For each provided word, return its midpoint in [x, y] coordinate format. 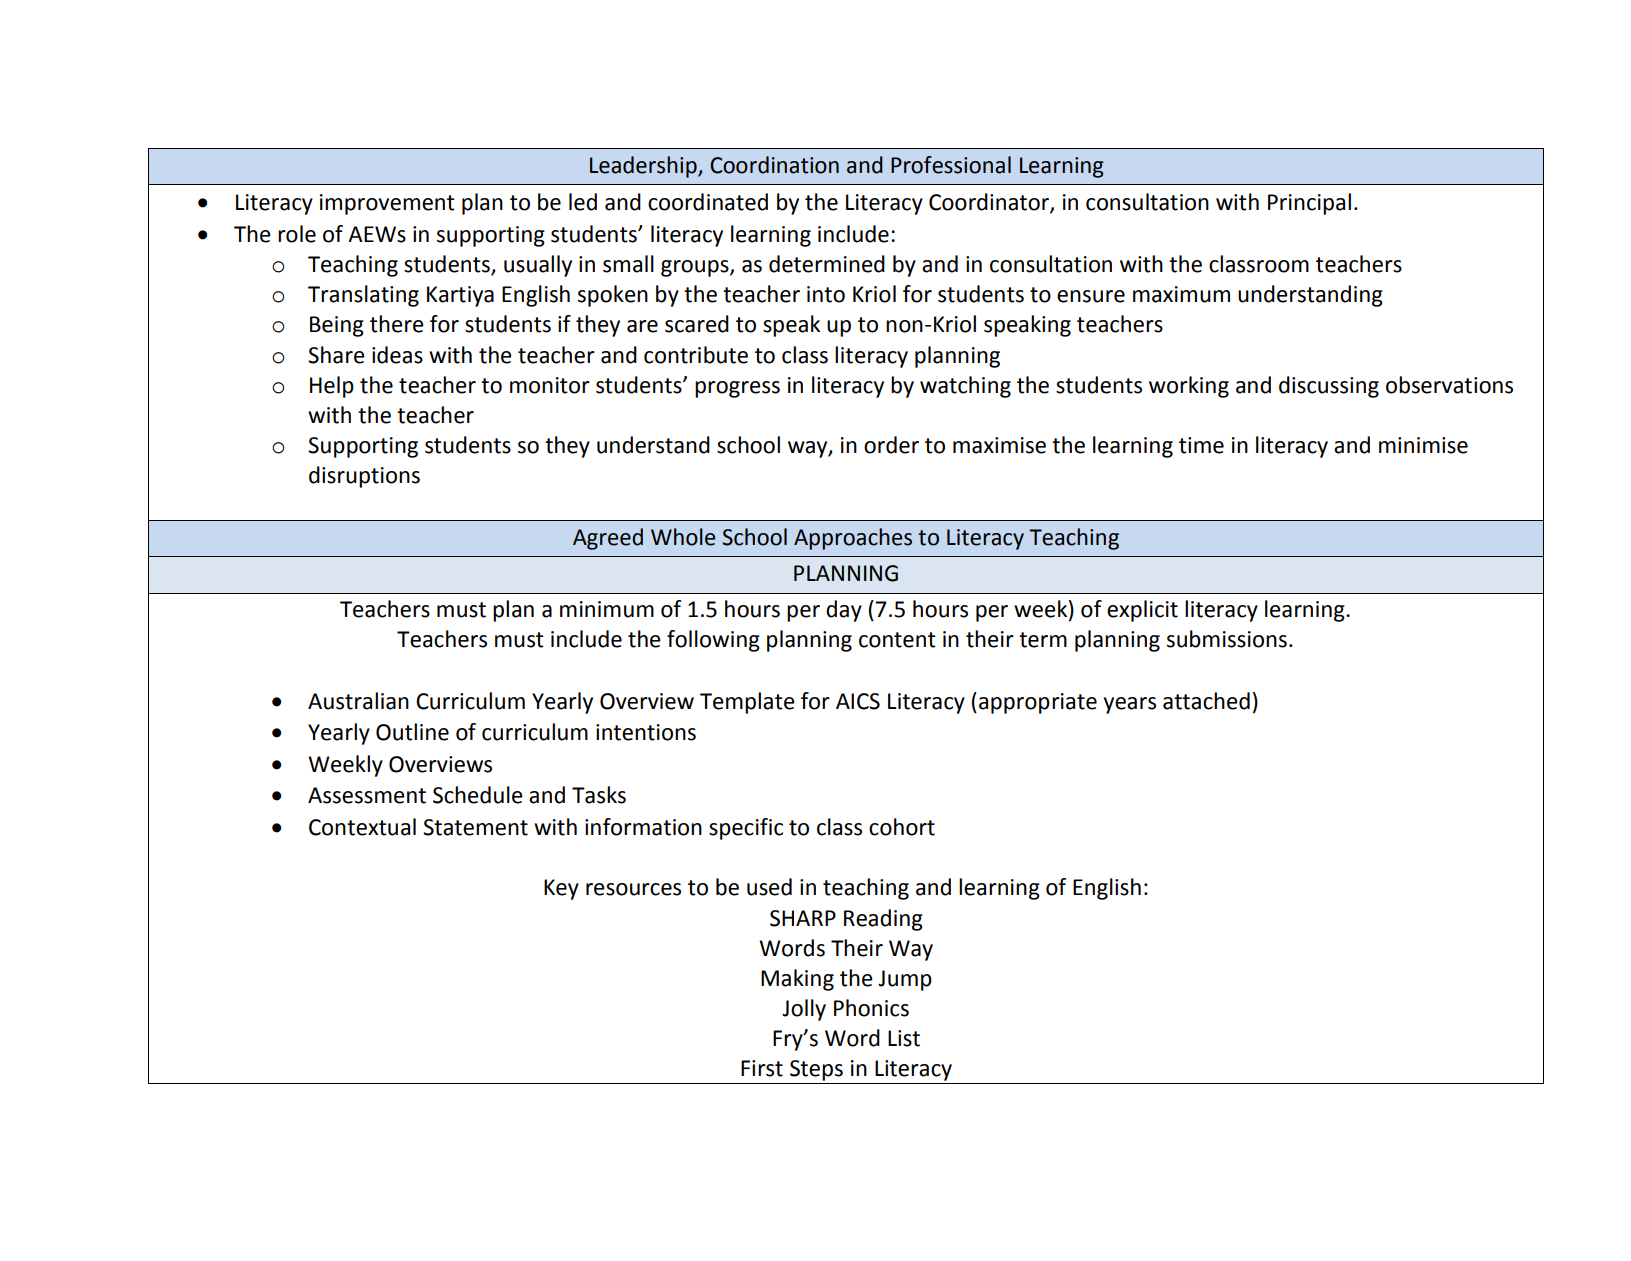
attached [1206, 701]
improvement [387, 204]
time [1201, 445]
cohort [902, 827]
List [904, 1038]
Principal [1309, 204]
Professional [951, 165]
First [762, 1068]
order [891, 445]
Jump [905, 980]
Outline [412, 732]
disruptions [364, 477]
